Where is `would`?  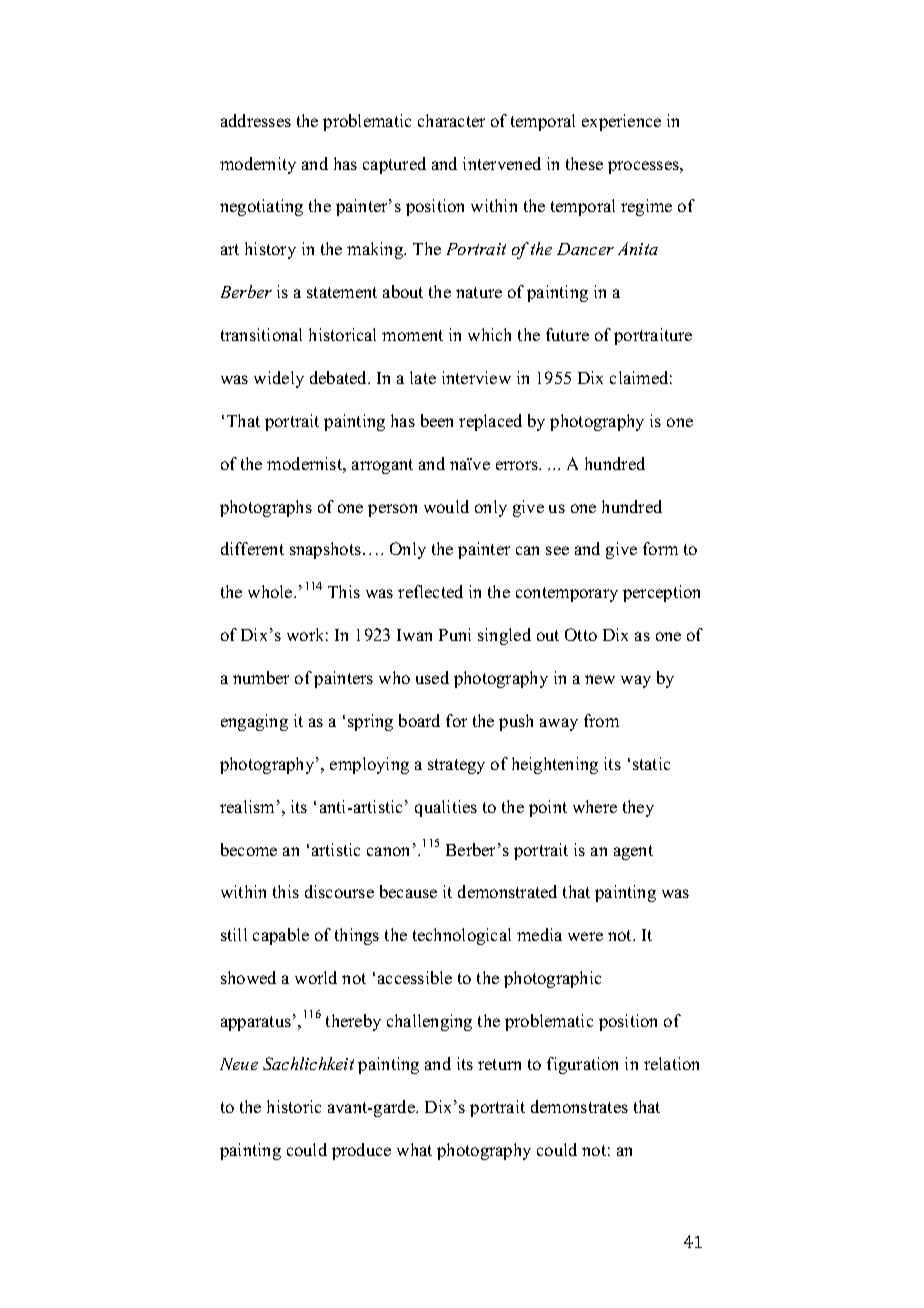
would is located at coordinates (446, 506).
